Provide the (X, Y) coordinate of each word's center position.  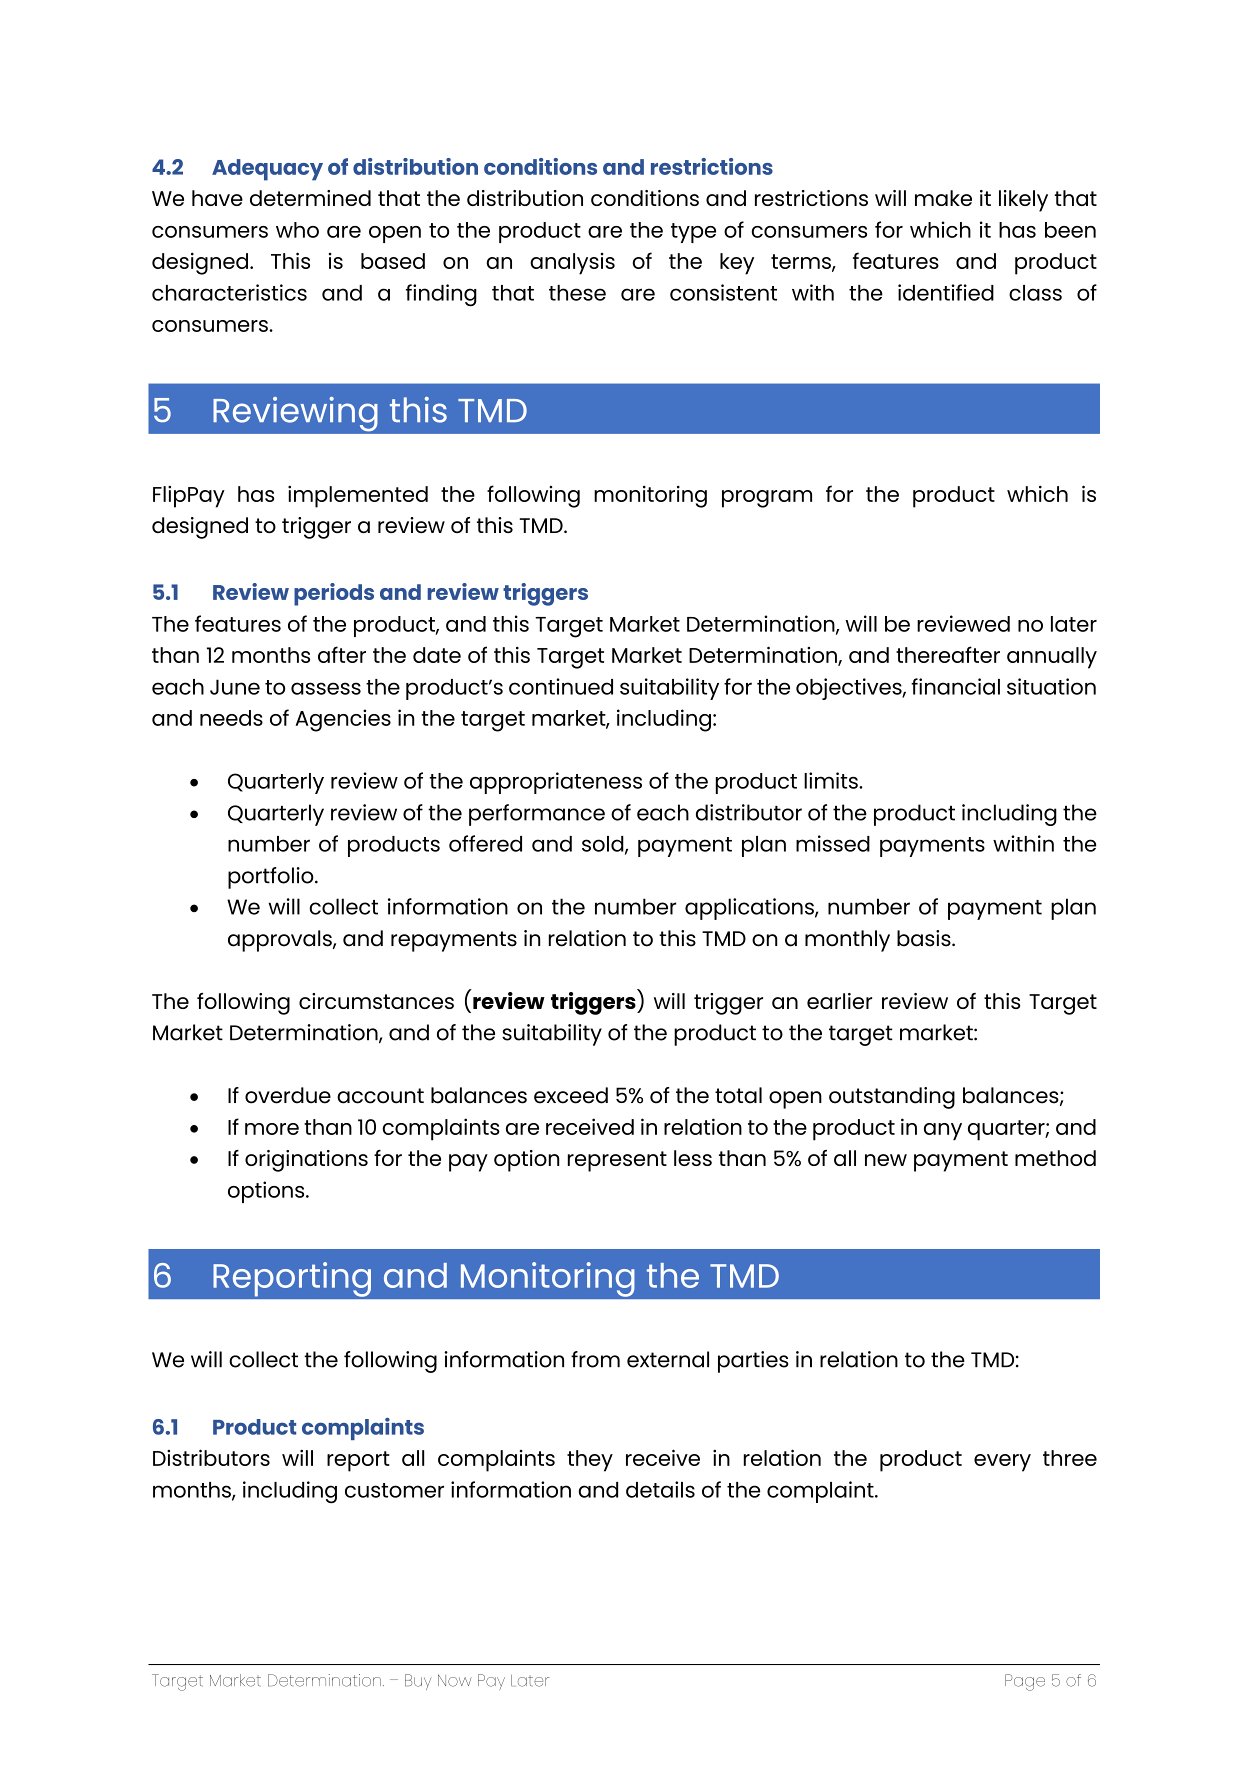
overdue (288, 1095)
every (1002, 1463)
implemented (358, 496)
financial (955, 686)
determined (310, 198)
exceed (571, 1095)
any (943, 1132)
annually (1052, 658)
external (668, 1359)
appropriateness (556, 783)
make (943, 198)
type (693, 233)
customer (394, 1490)
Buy (418, 1682)
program (767, 499)
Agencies (343, 720)
